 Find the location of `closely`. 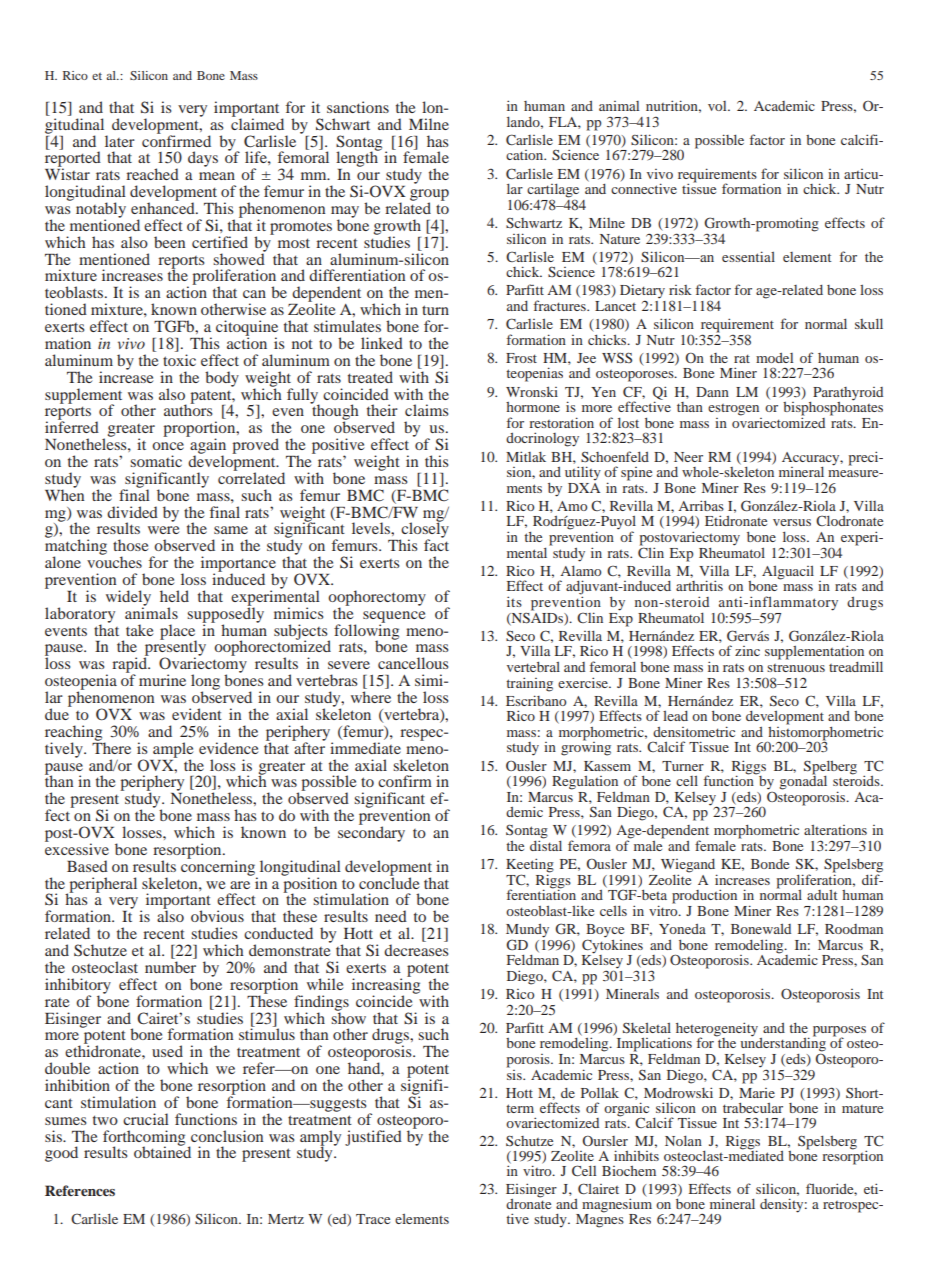

closely is located at coordinates (424, 530).
